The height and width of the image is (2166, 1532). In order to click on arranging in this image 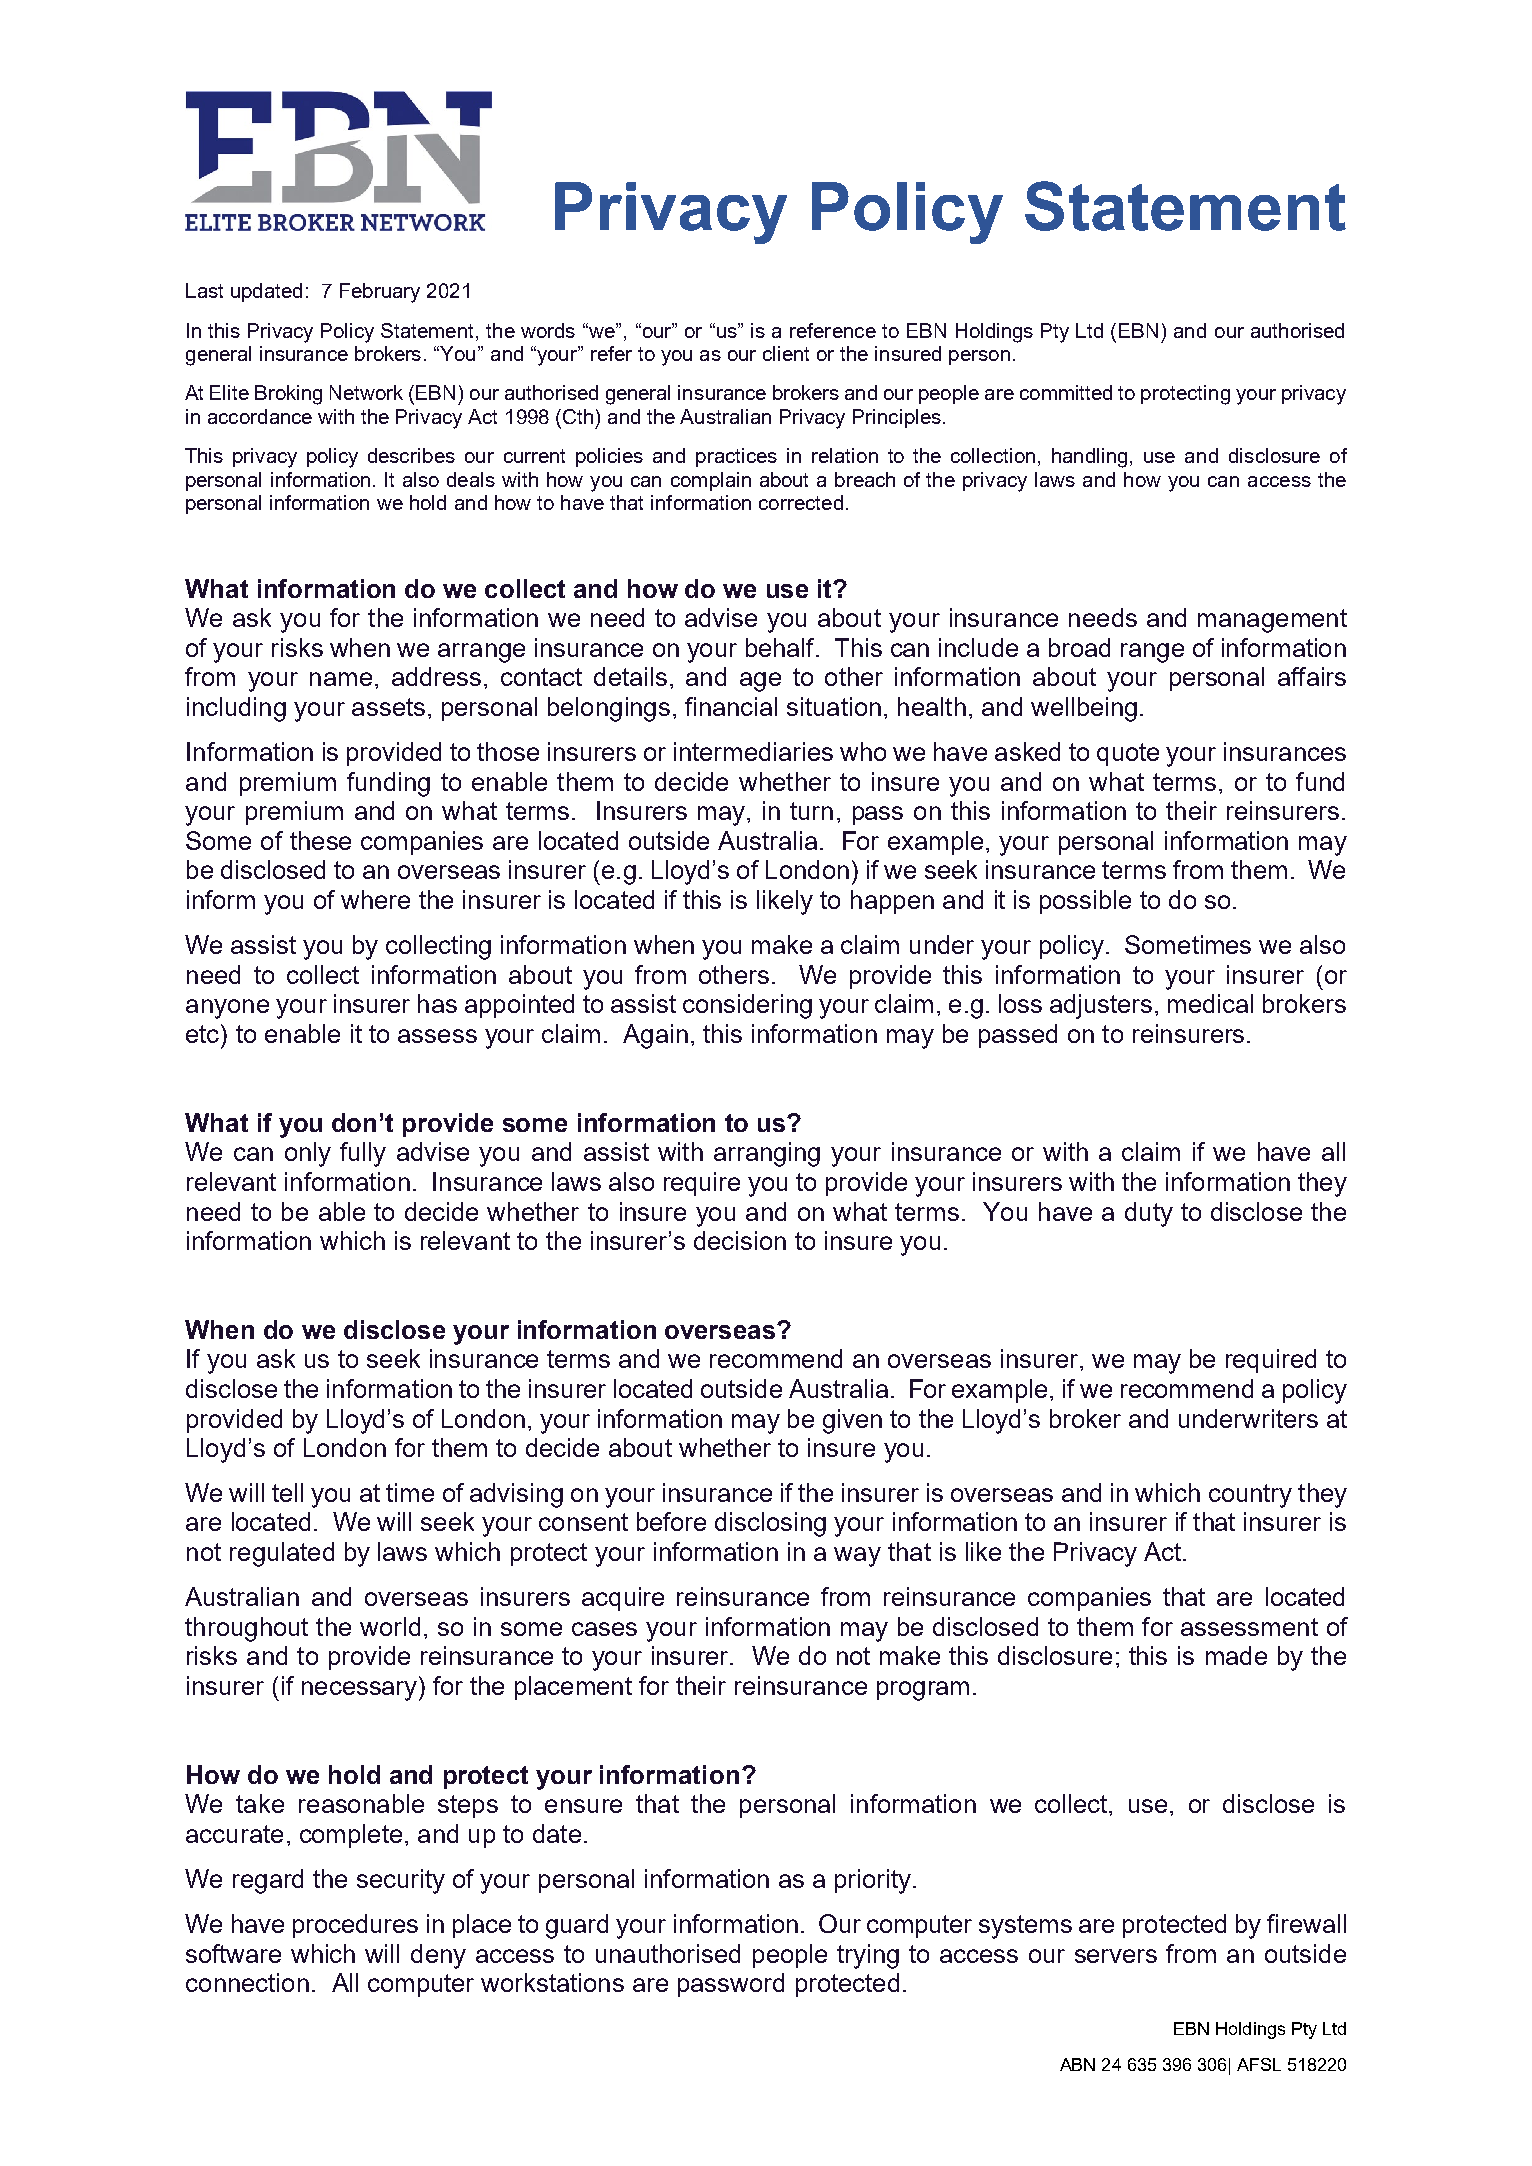, I will do `click(767, 1154)`.
